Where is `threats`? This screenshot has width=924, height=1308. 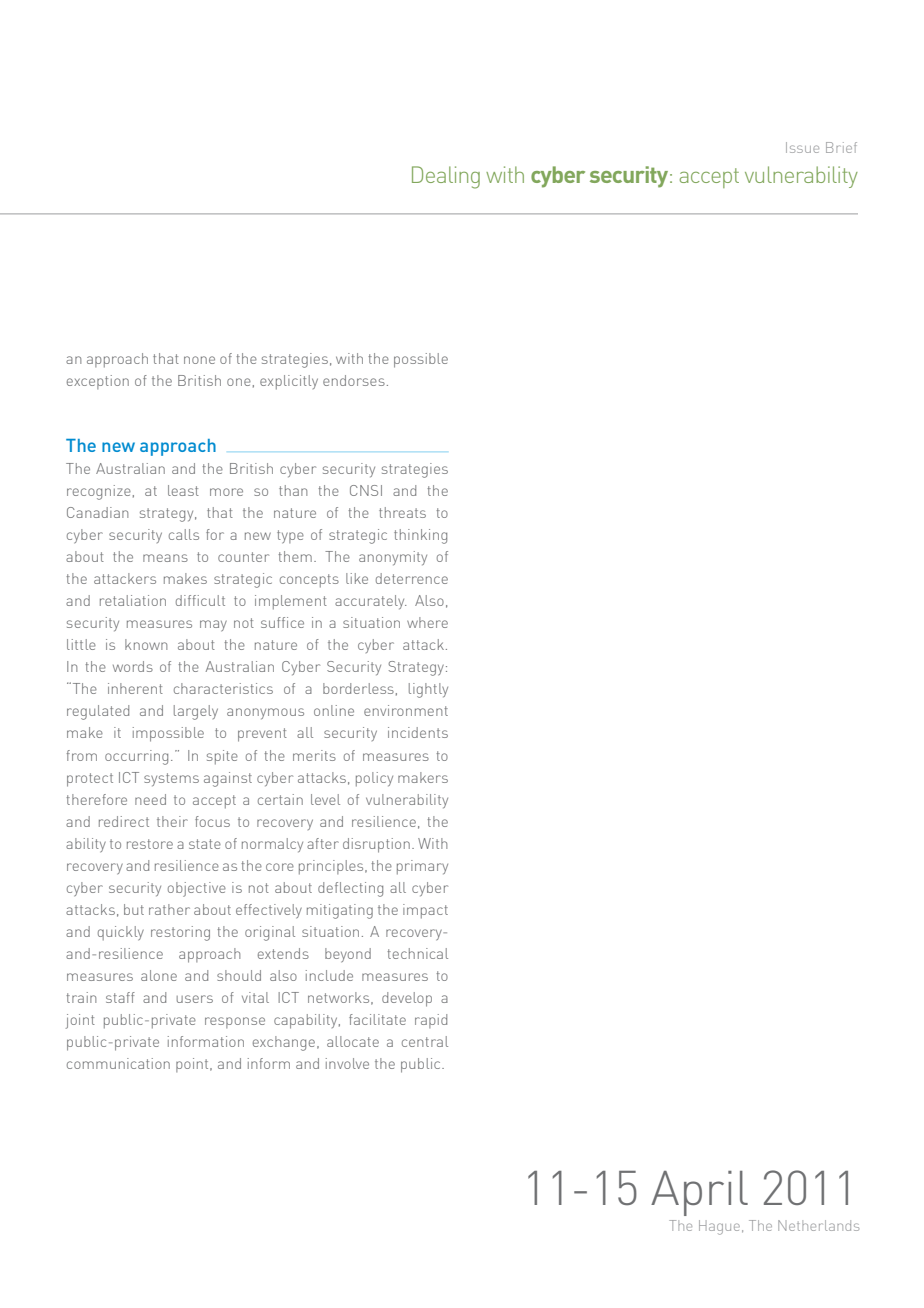 threats is located at coordinates (402, 512).
